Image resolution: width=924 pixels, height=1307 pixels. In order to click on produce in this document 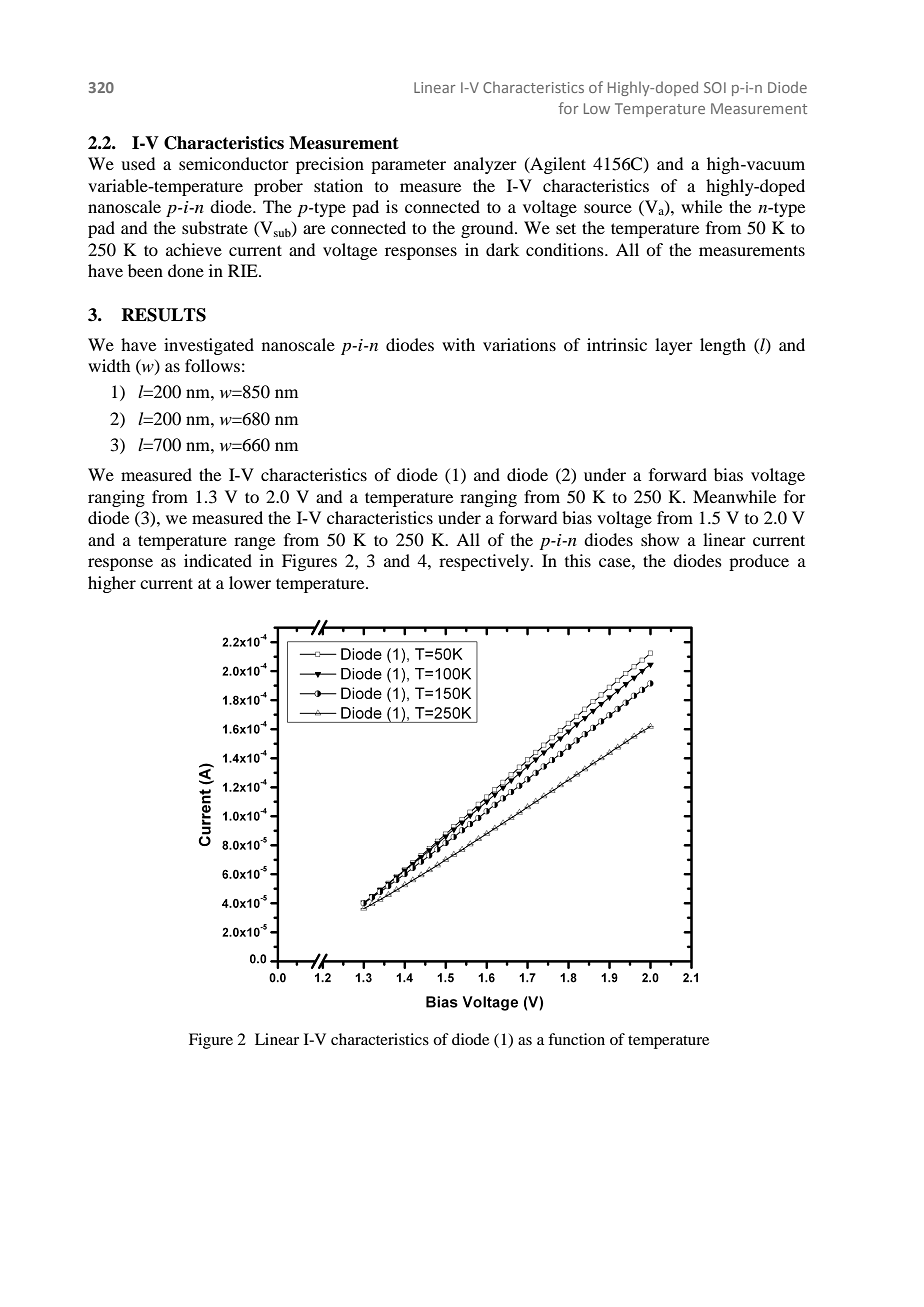, I will do `click(759, 562)`.
